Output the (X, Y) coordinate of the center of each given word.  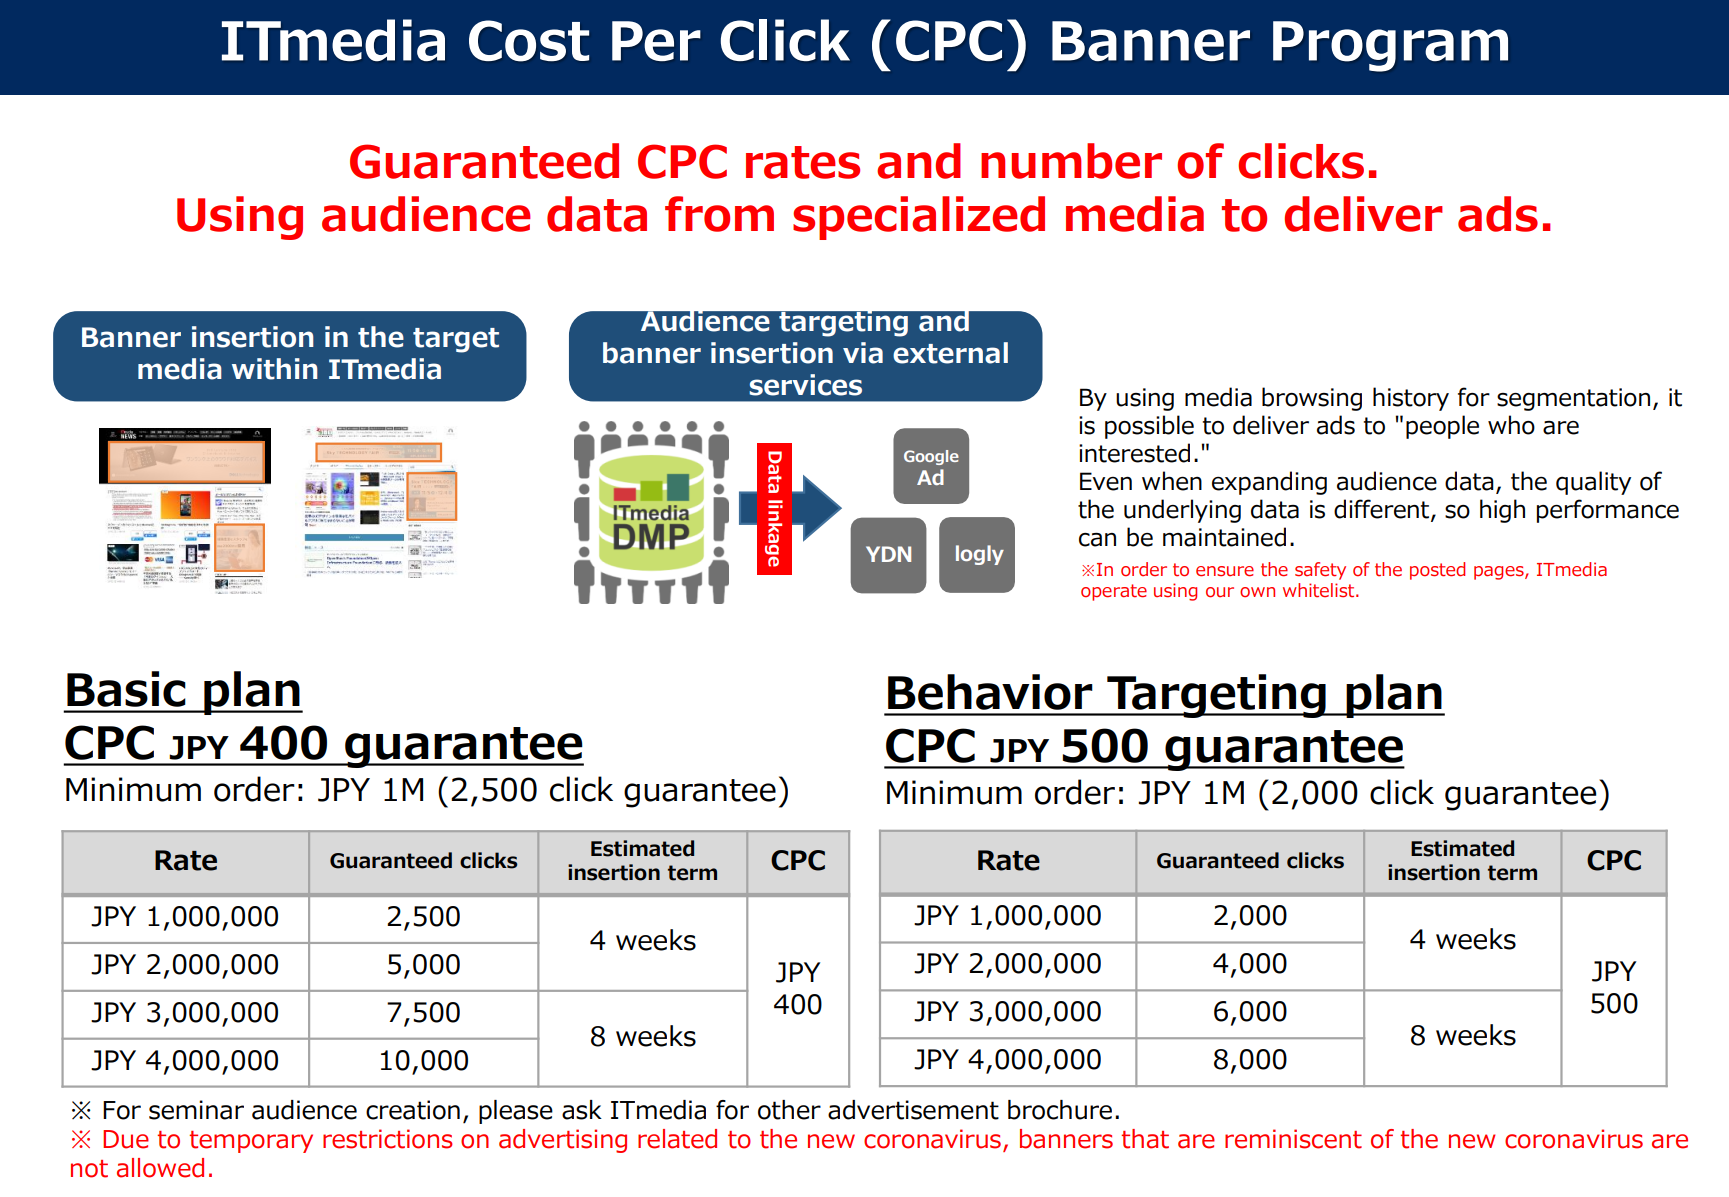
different (1383, 510)
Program (1390, 46)
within (275, 369)
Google (931, 457)
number (1071, 161)
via (863, 353)
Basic (126, 689)
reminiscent (1293, 1139)
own (1257, 592)
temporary (251, 1142)
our (1220, 592)
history (1411, 399)
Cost (529, 41)
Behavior (990, 692)
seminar (196, 1110)
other (789, 1110)
